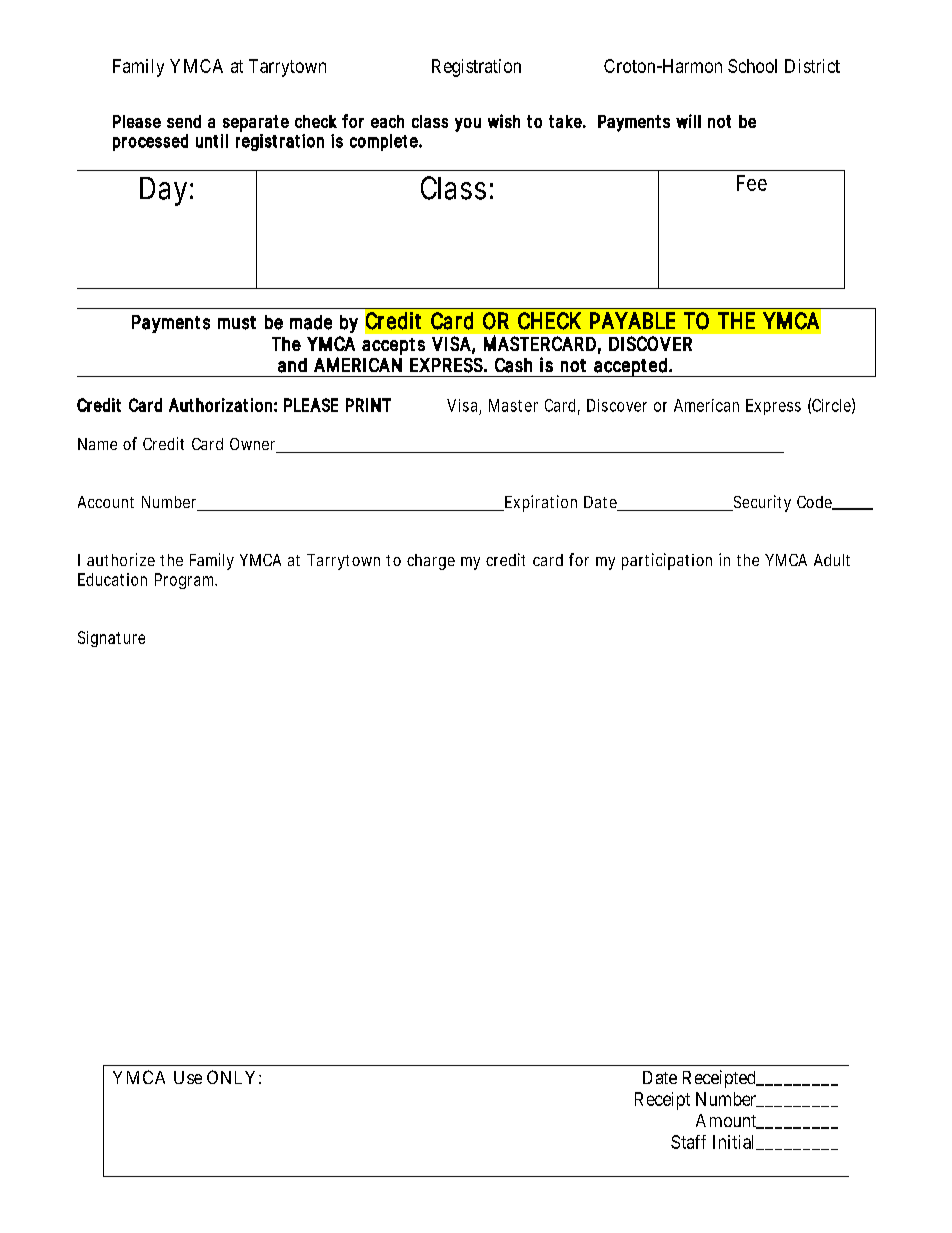  I want to click on send, so click(184, 121).
